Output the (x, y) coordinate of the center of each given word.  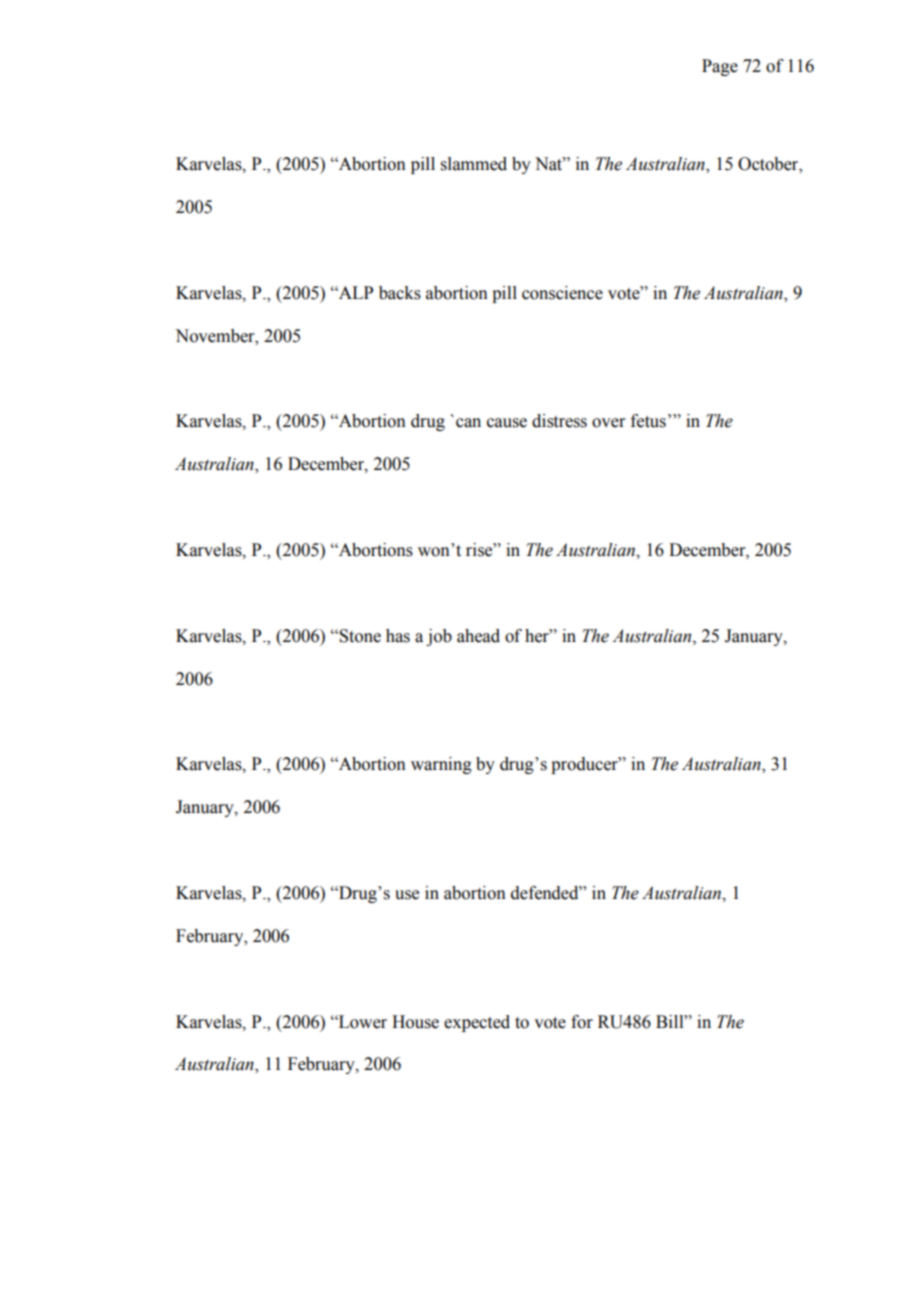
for (582, 1022)
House (415, 1022)
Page (720, 67)
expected (477, 1023)
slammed (474, 164)
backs (400, 293)
